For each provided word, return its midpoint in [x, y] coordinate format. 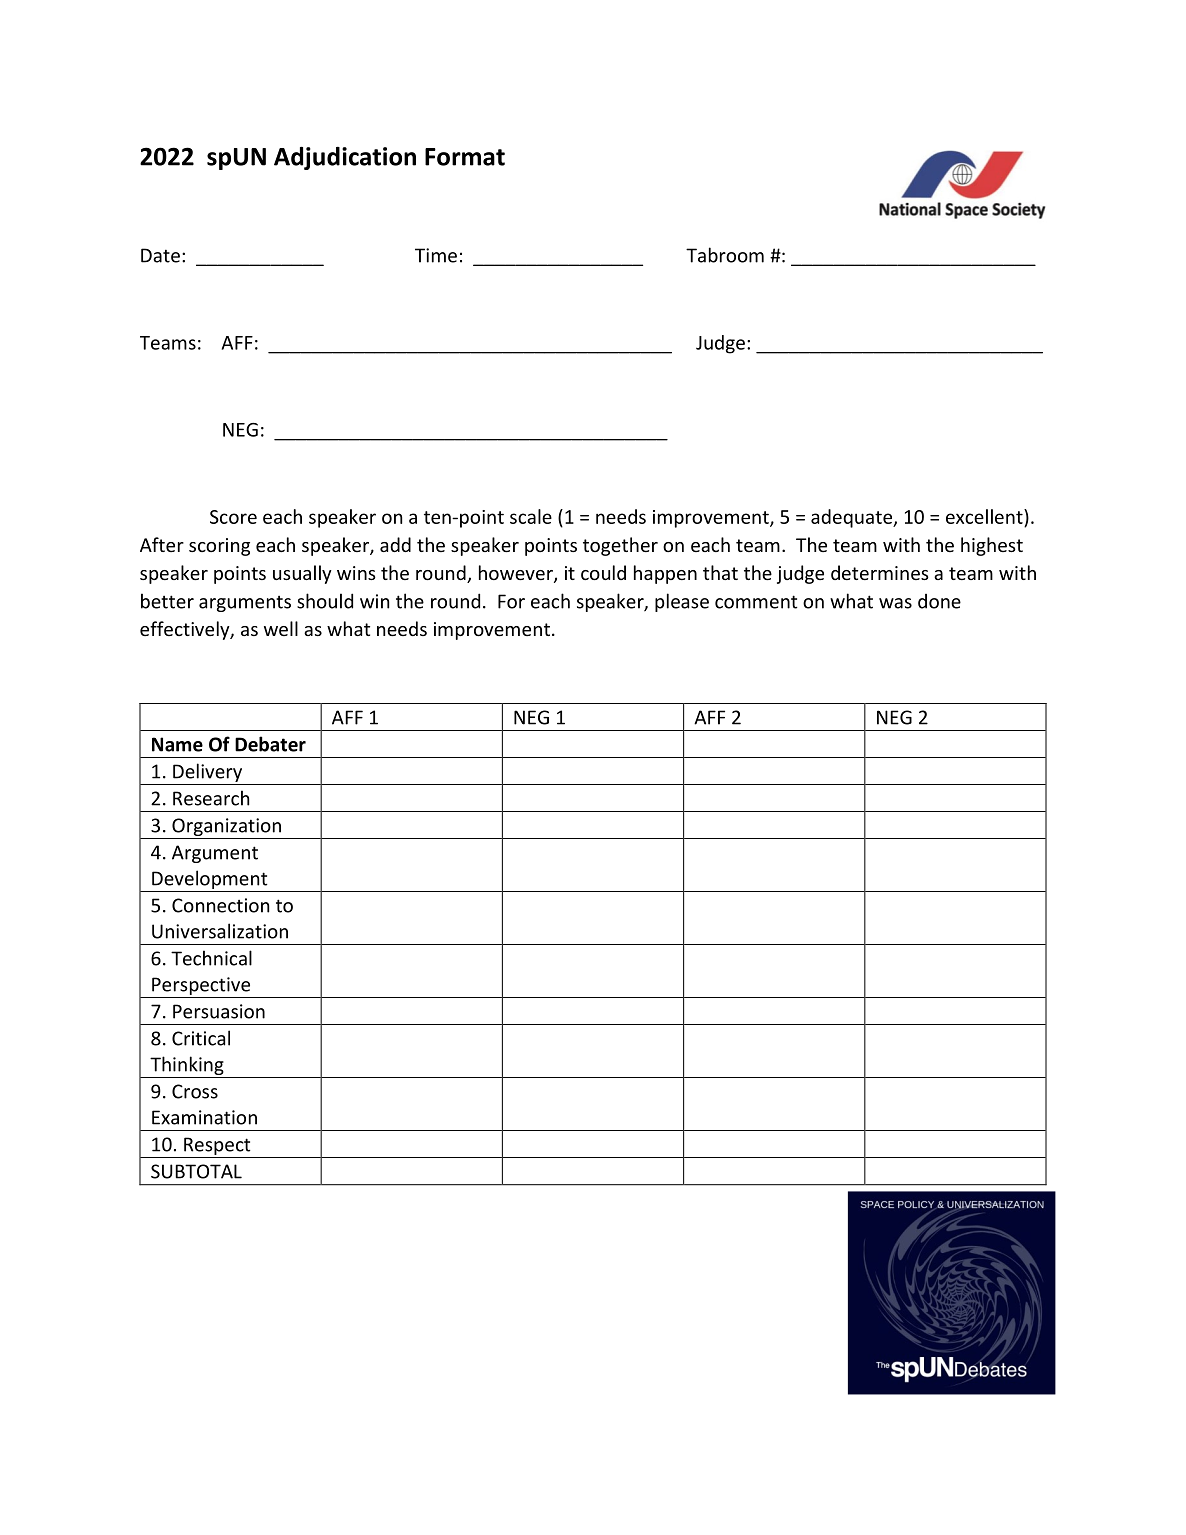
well [281, 628]
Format [465, 157]
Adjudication [345, 158]
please [682, 602]
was [895, 603]
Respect [217, 1147]
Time [436, 255]
